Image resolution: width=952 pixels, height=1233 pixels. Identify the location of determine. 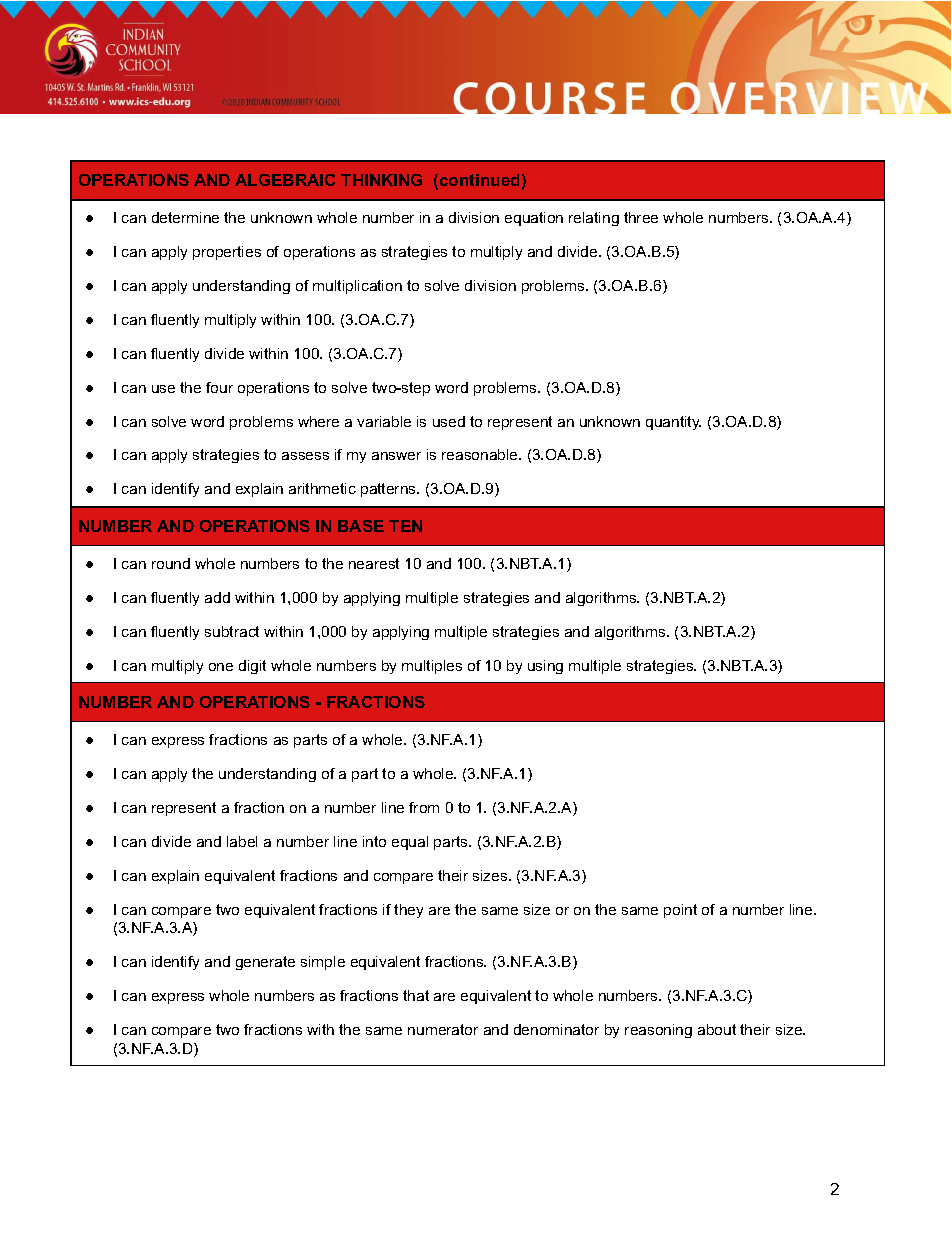
(185, 217).
